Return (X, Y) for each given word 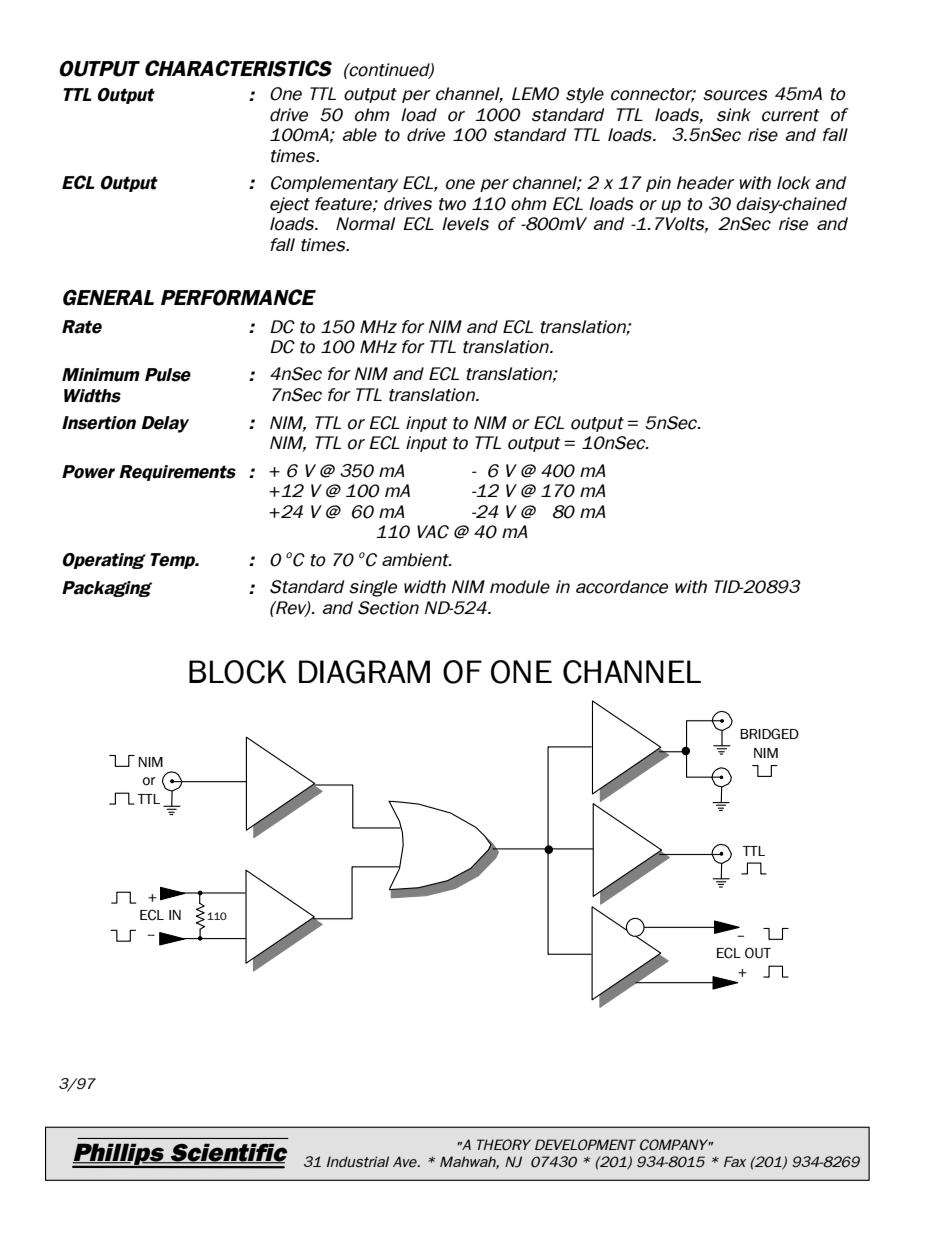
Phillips (119, 1155)
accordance (622, 587)
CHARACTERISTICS (238, 68)
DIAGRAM (364, 672)
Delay (165, 424)
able (359, 135)
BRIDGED (769, 734)
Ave (406, 1162)
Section (388, 608)
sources (735, 95)
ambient (416, 560)
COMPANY (675, 1145)
